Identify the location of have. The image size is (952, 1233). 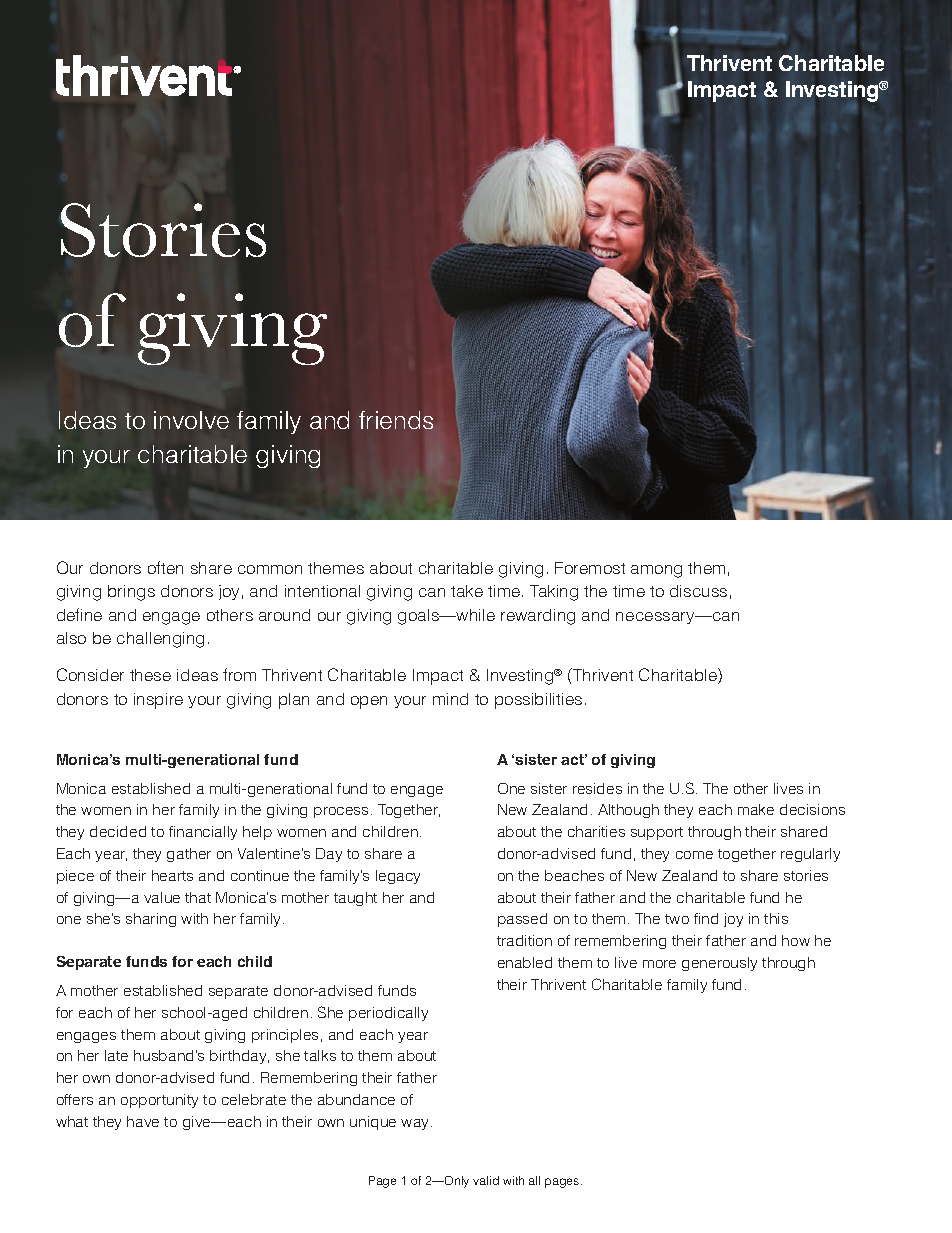
(143, 1121).
